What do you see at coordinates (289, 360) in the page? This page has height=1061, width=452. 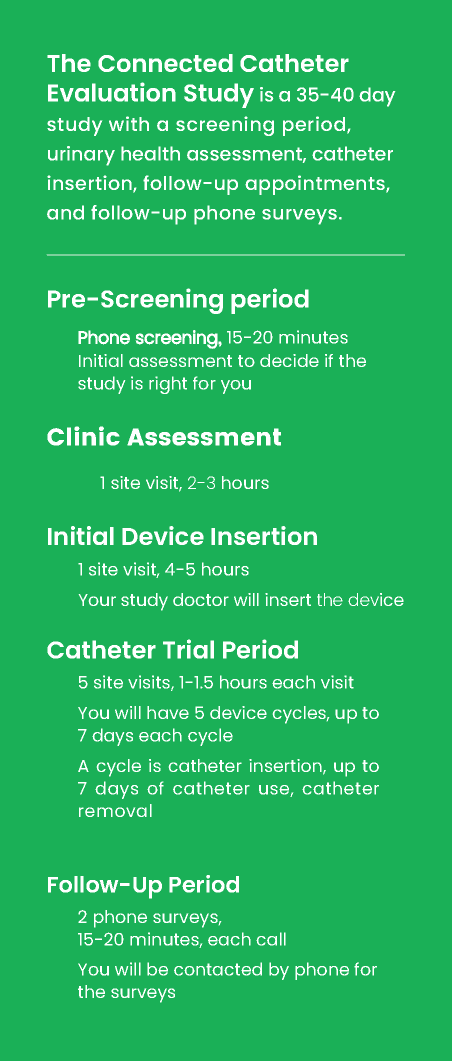 I see `decide` at bounding box center [289, 360].
